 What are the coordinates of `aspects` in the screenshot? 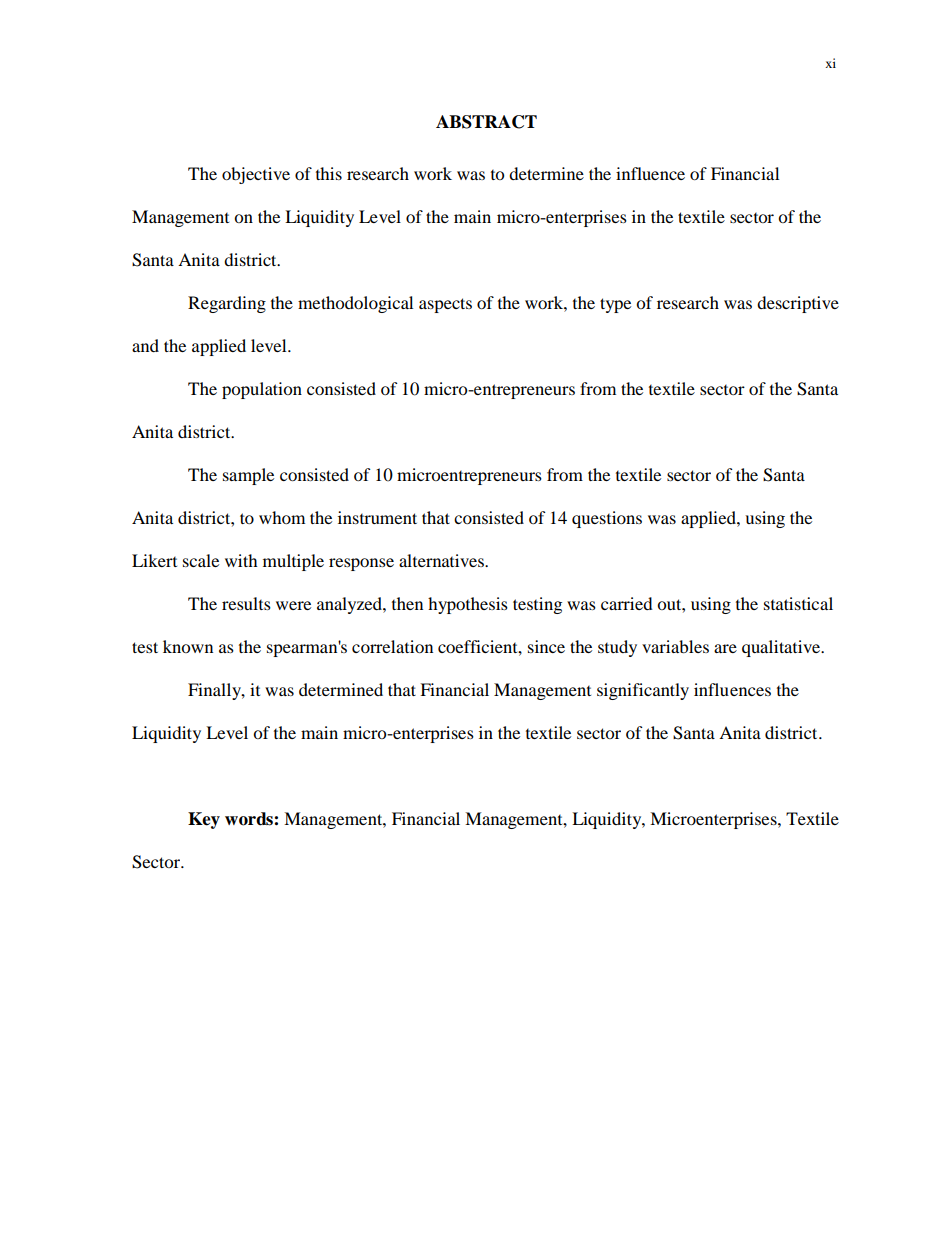 It's located at (445, 305).
